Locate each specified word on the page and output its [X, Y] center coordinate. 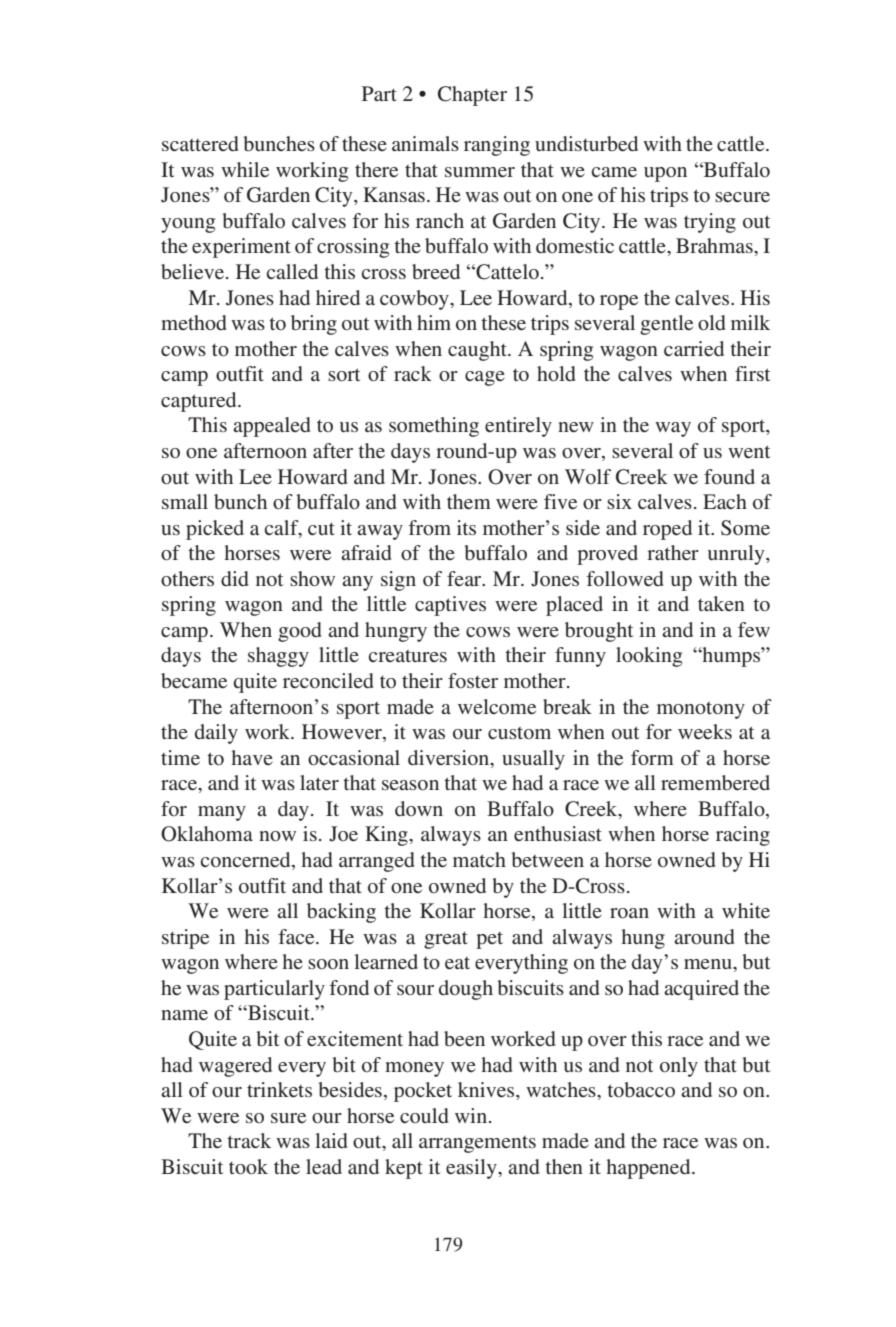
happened [650, 1169]
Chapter [472, 96]
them [469, 501]
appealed [272, 427]
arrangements [477, 1144]
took [248, 1166]
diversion [450, 759]
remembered [715, 783]
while [245, 169]
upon [665, 174]
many [222, 813]
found [729, 476]
